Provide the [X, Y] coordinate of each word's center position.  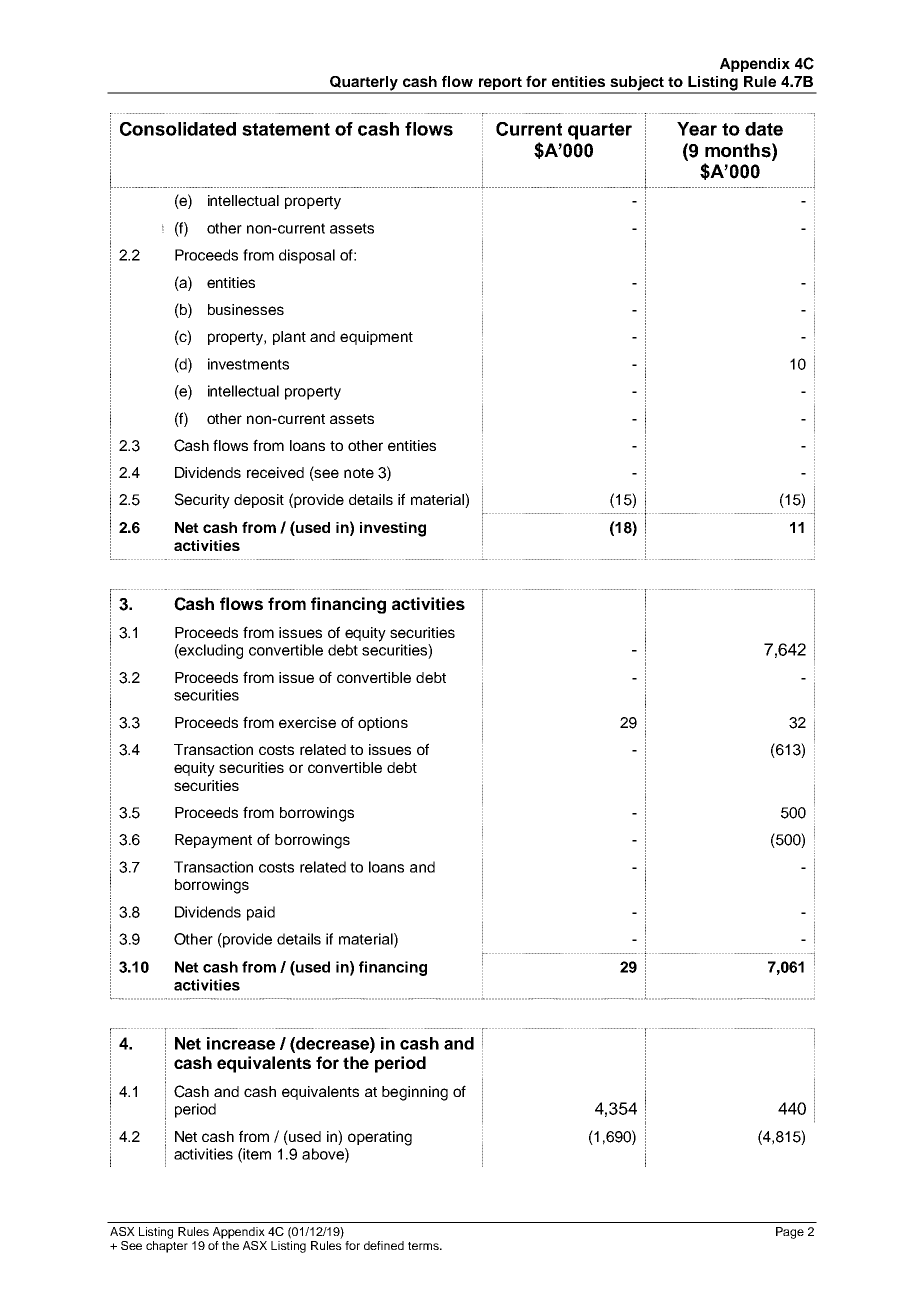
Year [697, 129]
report [500, 85]
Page [790, 1233]
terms [424, 1246]
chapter [167, 1247]
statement [286, 129]
